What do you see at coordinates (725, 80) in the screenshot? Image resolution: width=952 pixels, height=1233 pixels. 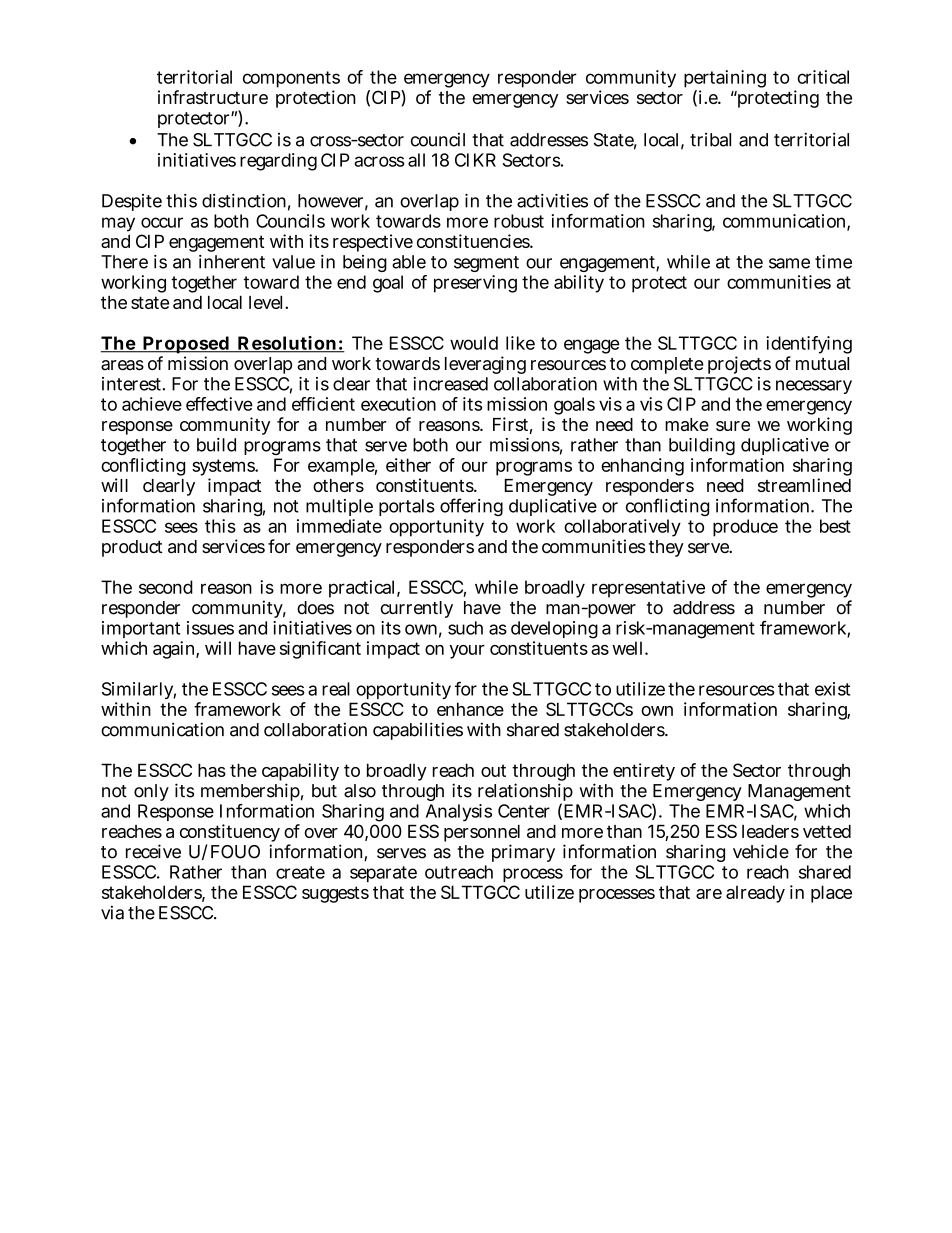 I see `pertaining` at bounding box center [725, 80].
